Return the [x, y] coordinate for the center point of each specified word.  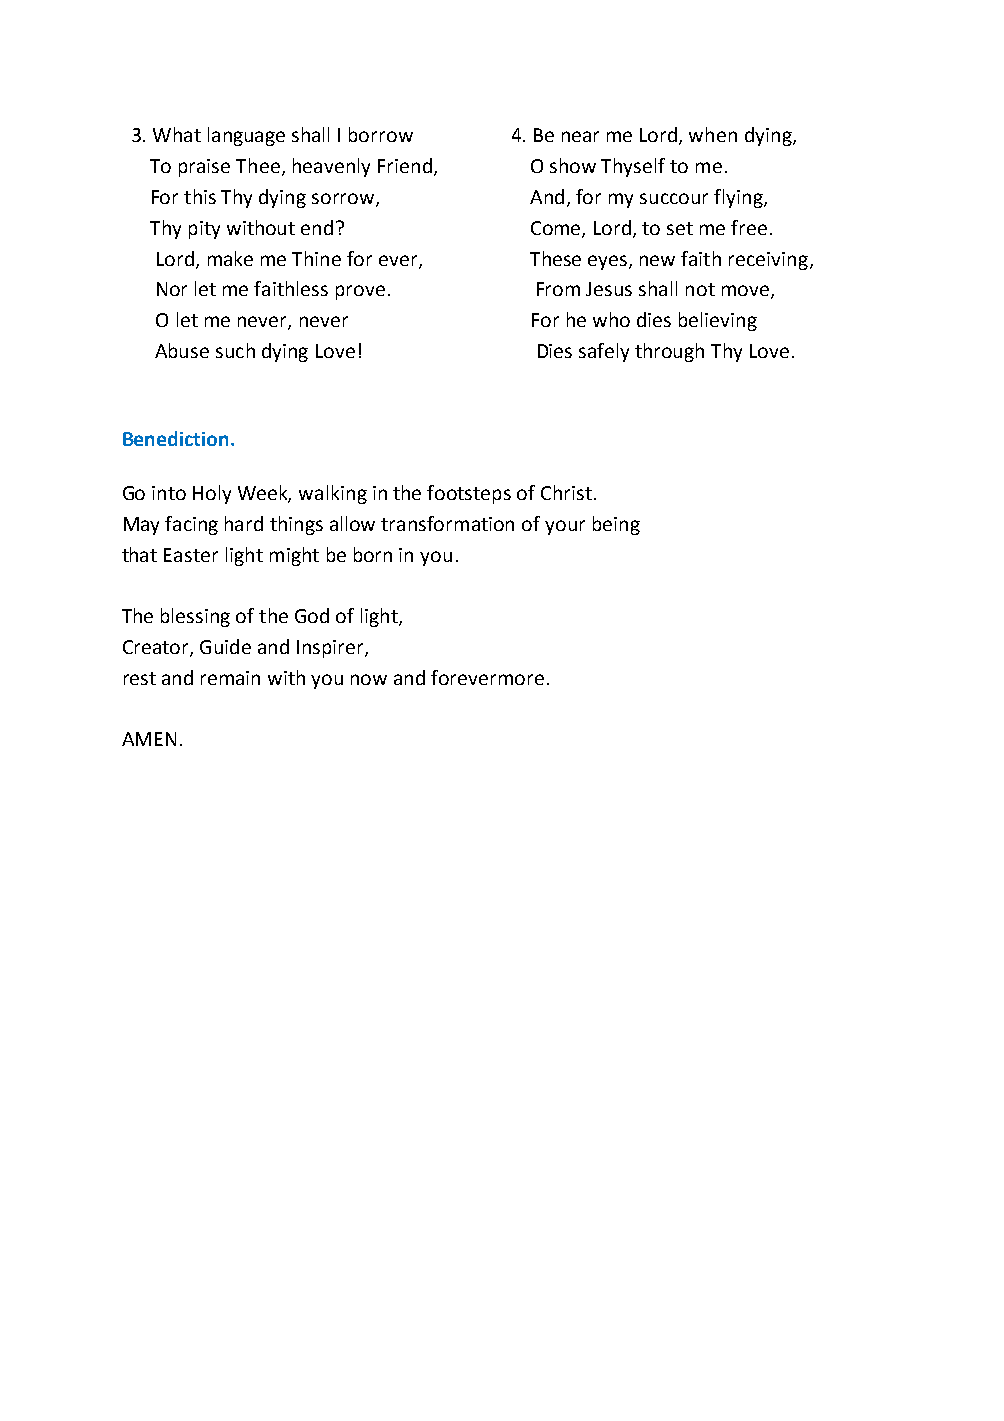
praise [204, 168]
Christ [566, 492]
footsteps [469, 494]
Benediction [177, 438]
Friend [405, 165]
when [713, 134]
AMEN [149, 739]
